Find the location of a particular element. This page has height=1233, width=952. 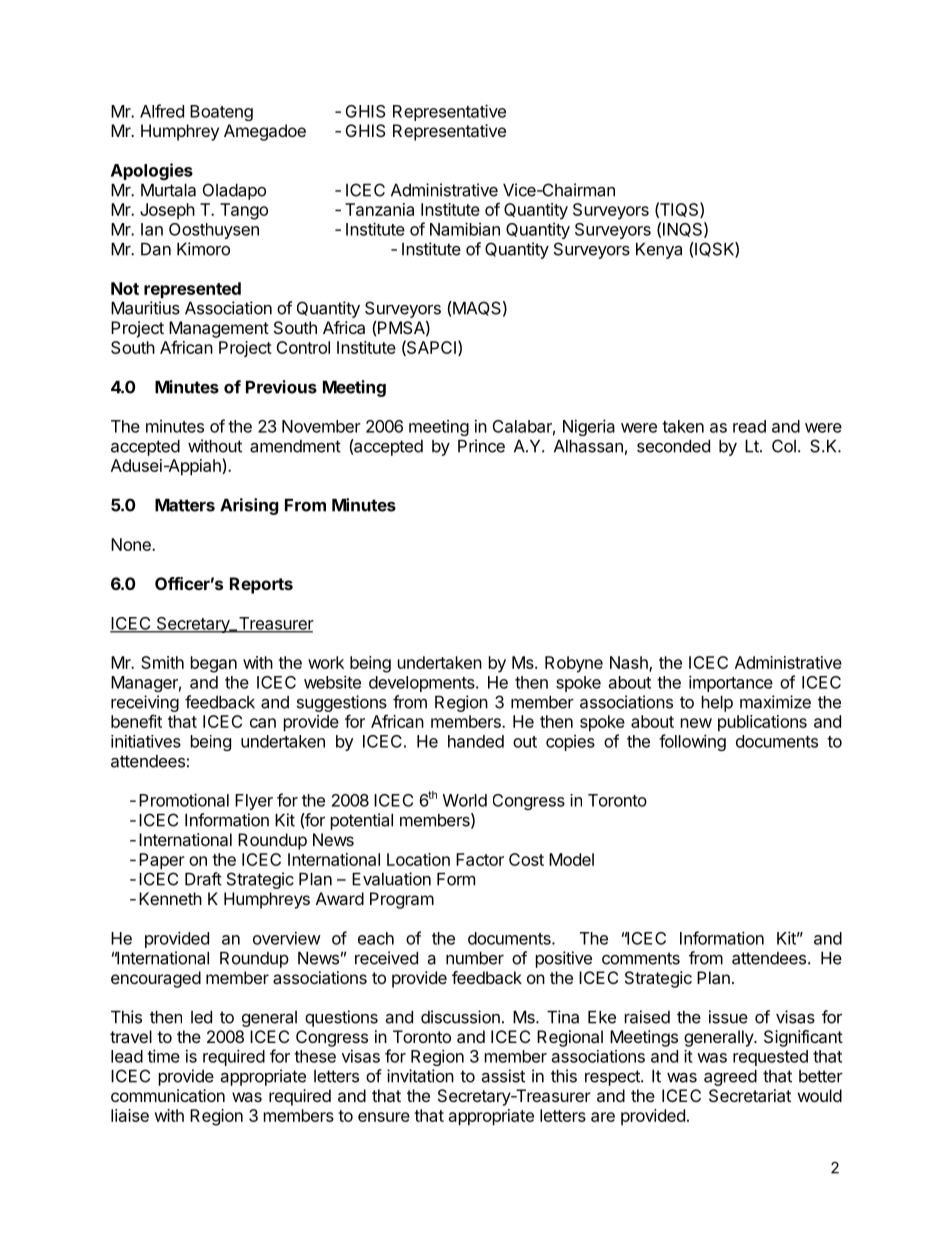

assist is located at coordinates (503, 1076).
